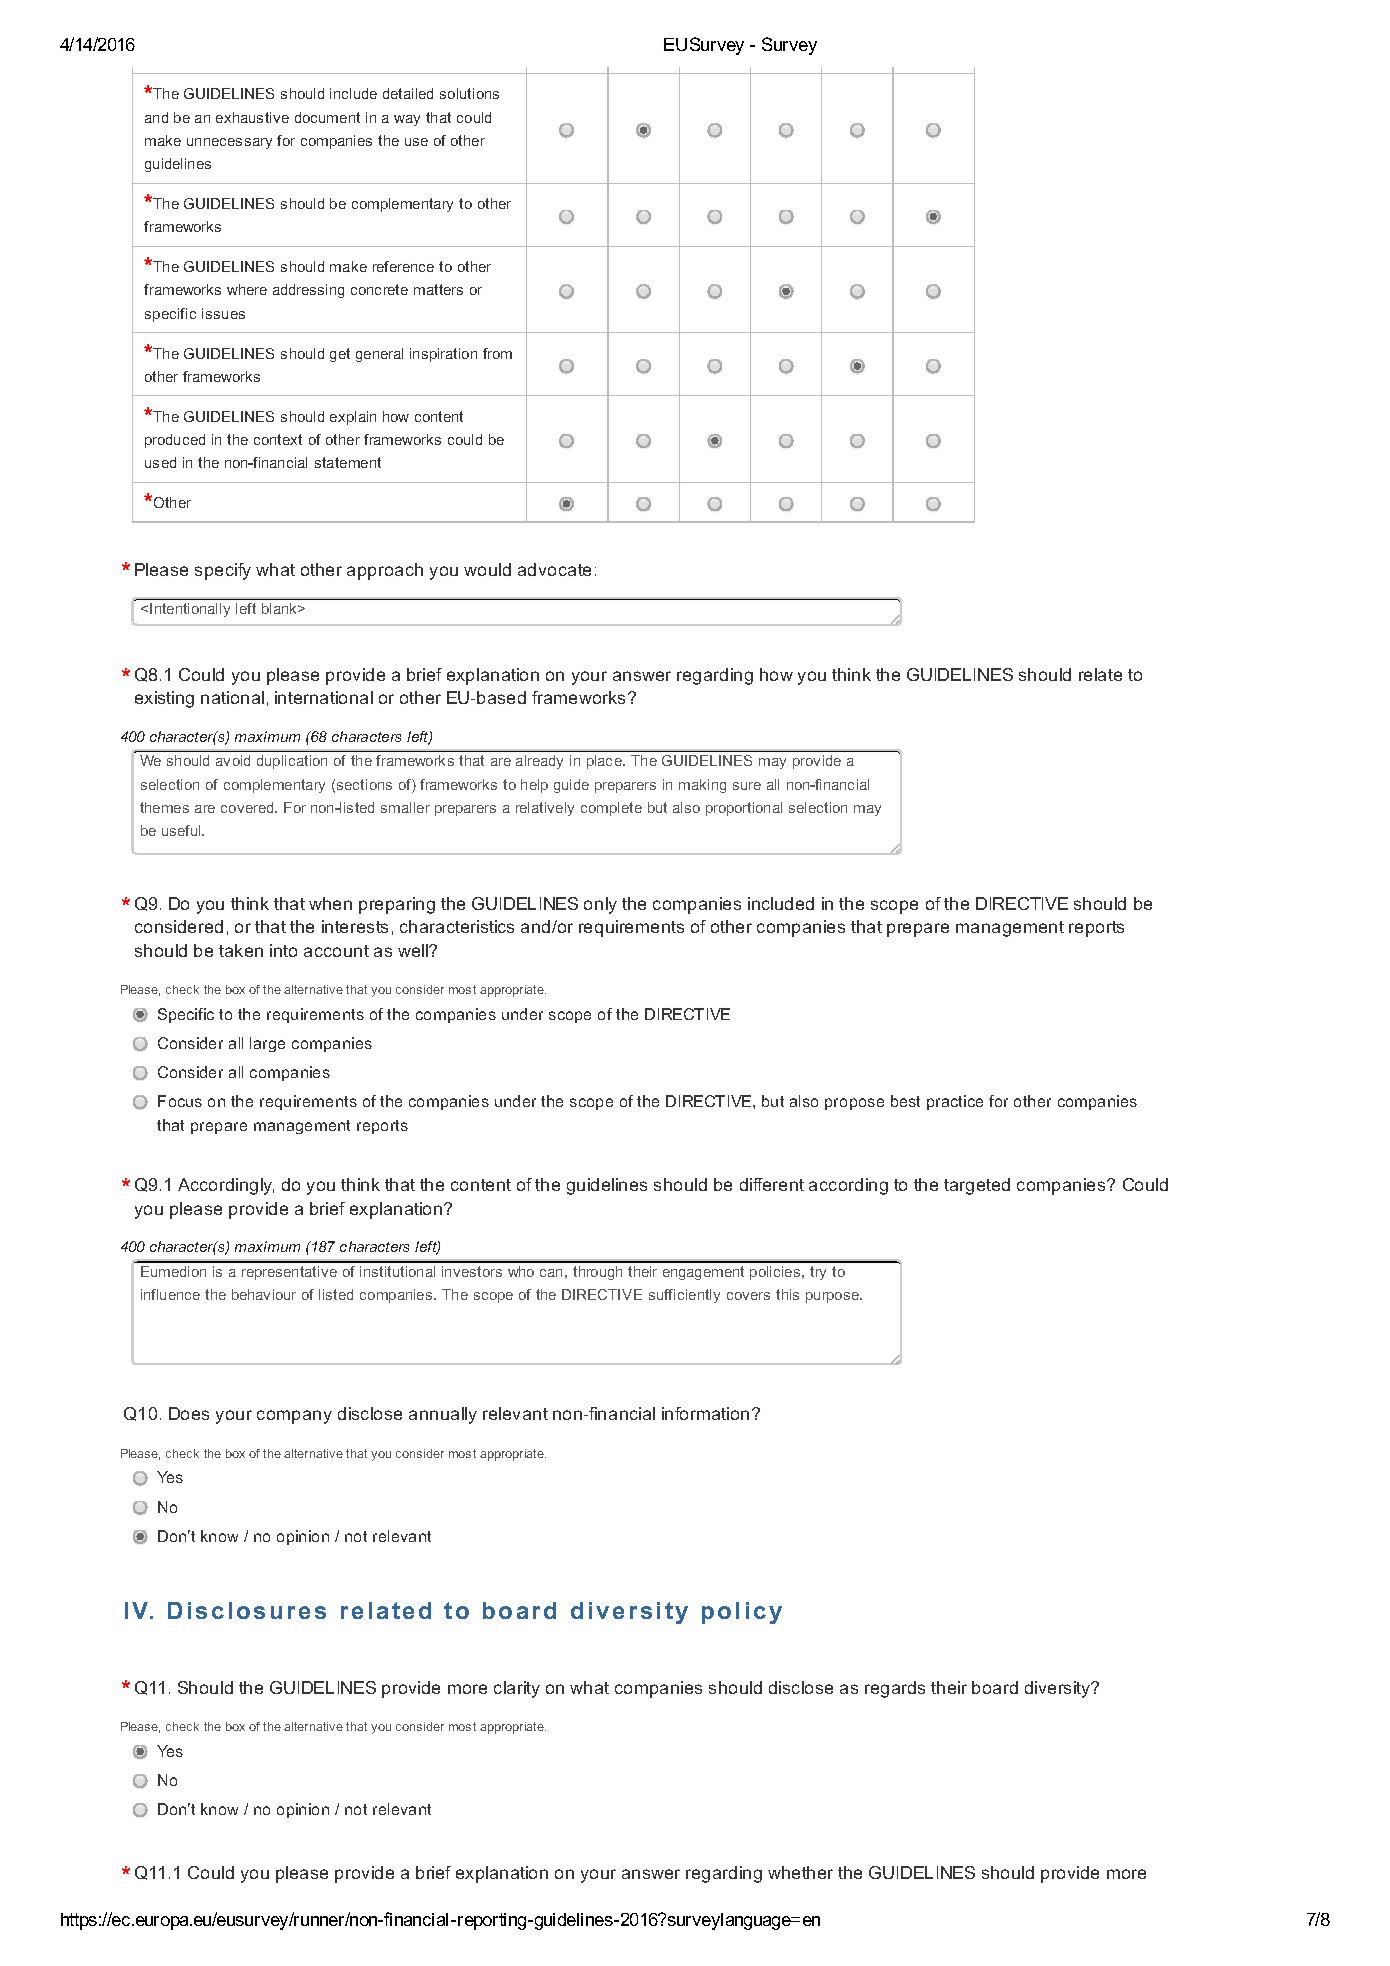  What do you see at coordinates (554, 569) in the screenshot?
I see `advocate` at bounding box center [554, 569].
